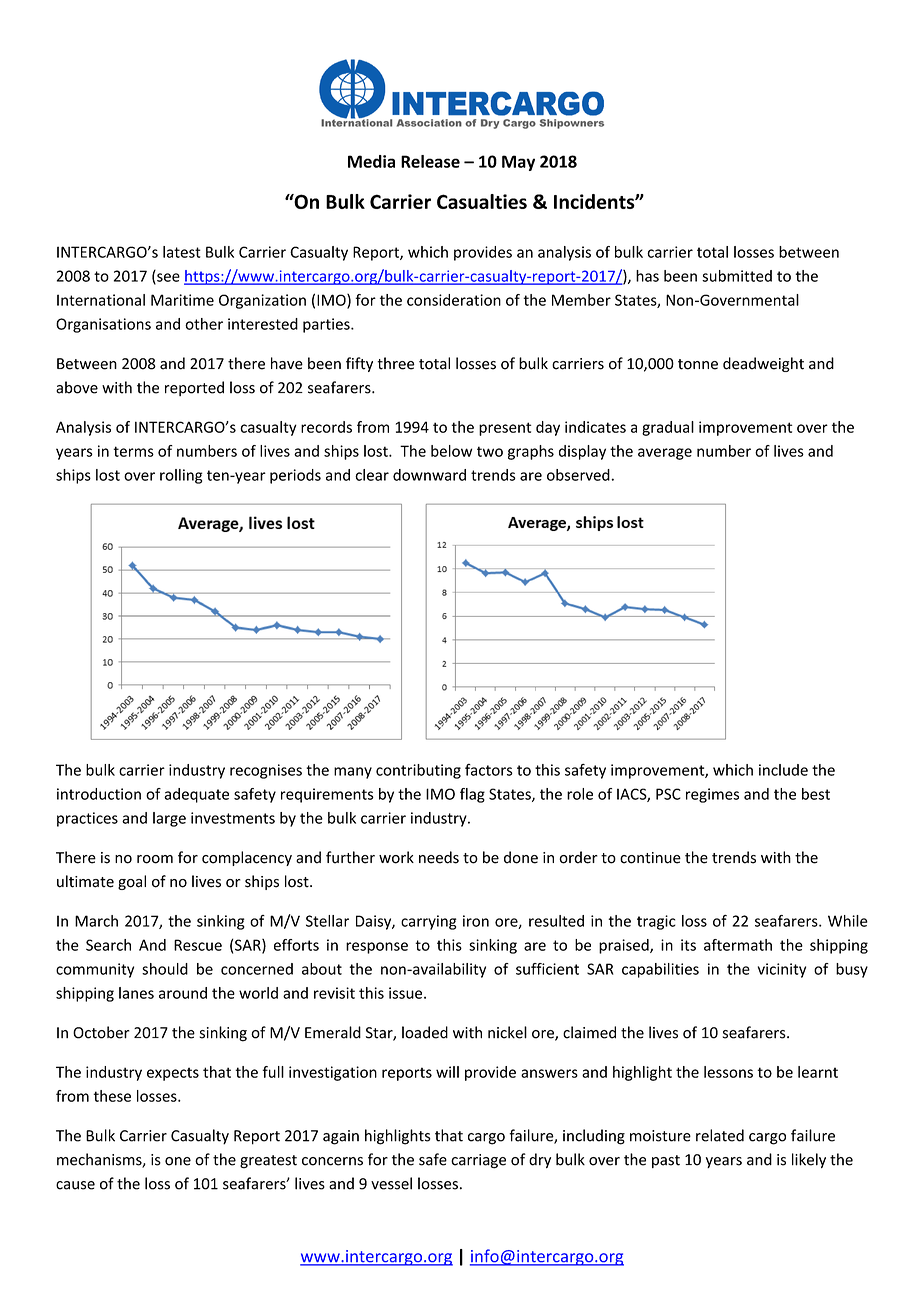  What do you see at coordinates (482, 201) in the document?
I see `Casualties` at bounding box center [482, 201].
